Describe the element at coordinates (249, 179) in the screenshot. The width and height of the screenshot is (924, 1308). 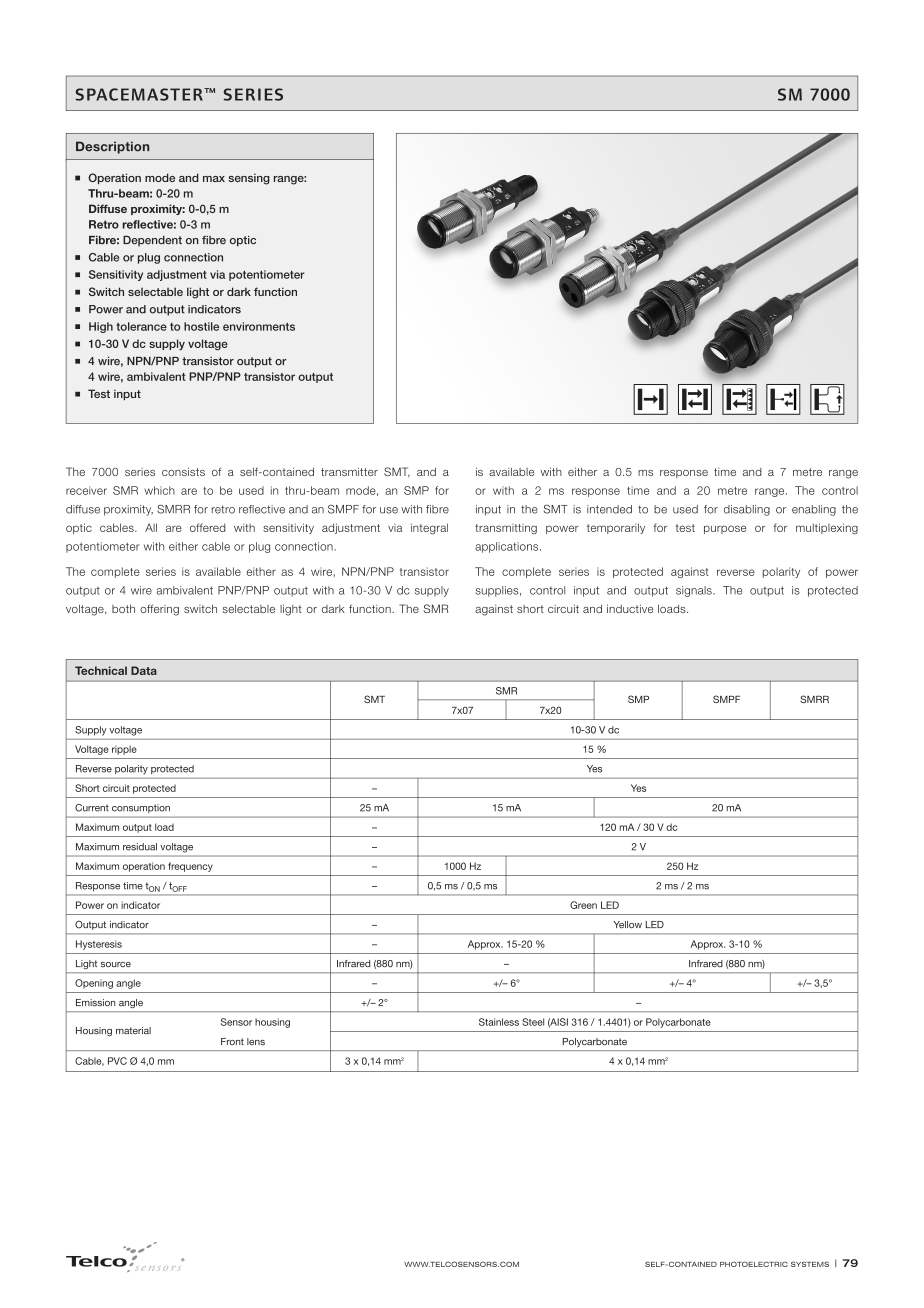
I see `sensing` at that location.
